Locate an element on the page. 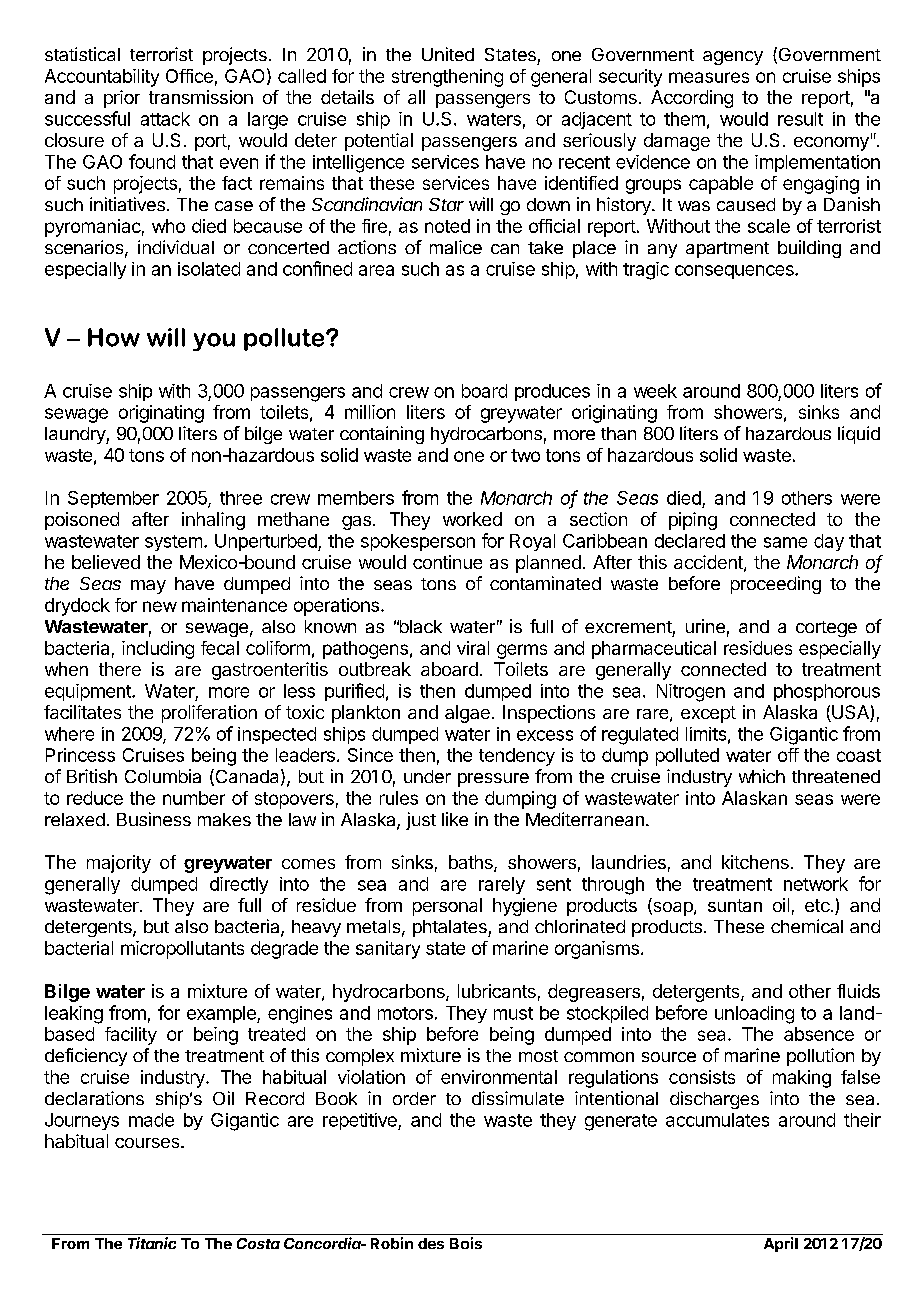 The height and width of the document is (1308, 924). Titanic is located at coordinates (152, 1243).
